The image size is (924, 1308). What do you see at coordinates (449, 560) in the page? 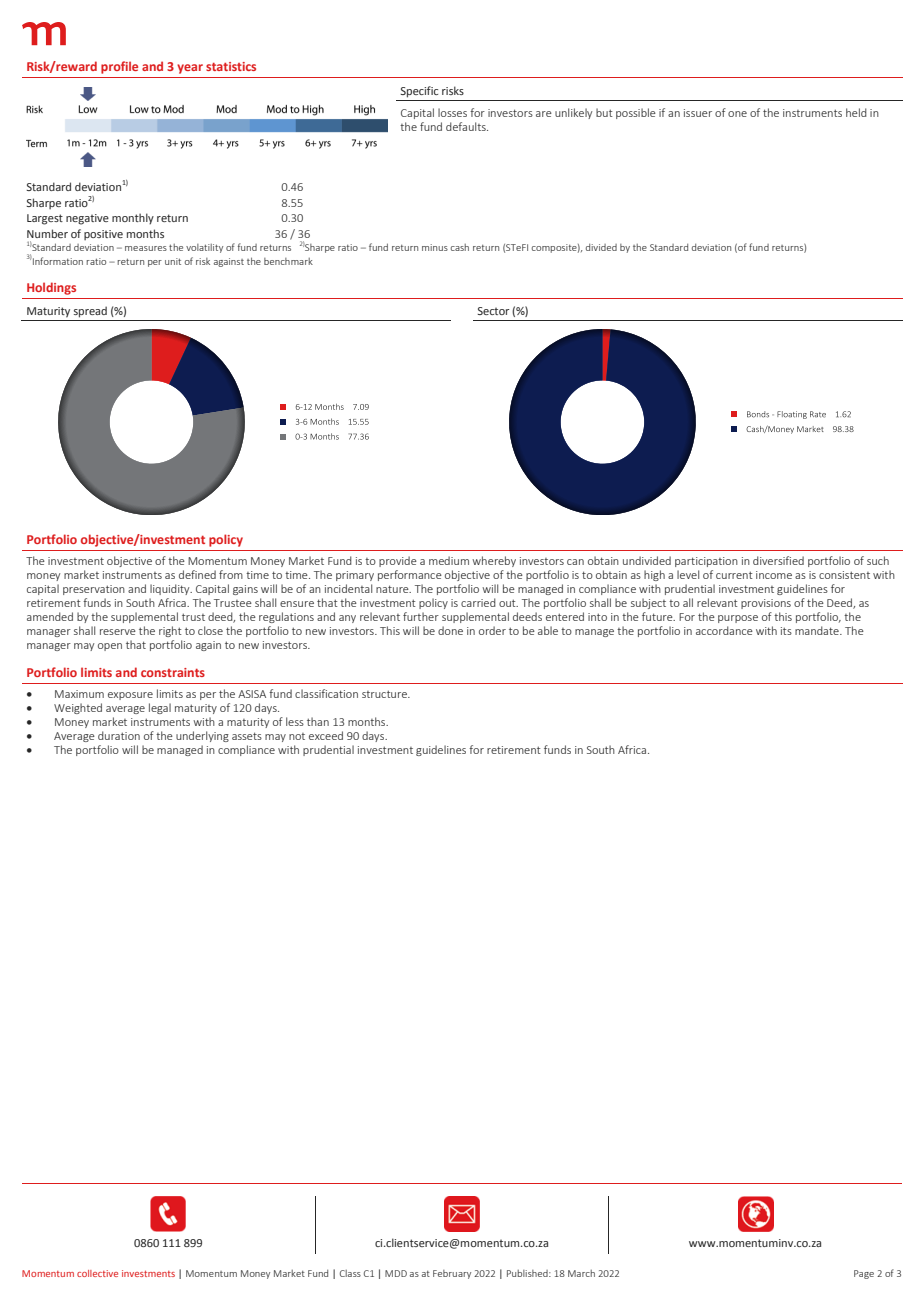
I see `medium` at bounding box center [449, 560].
